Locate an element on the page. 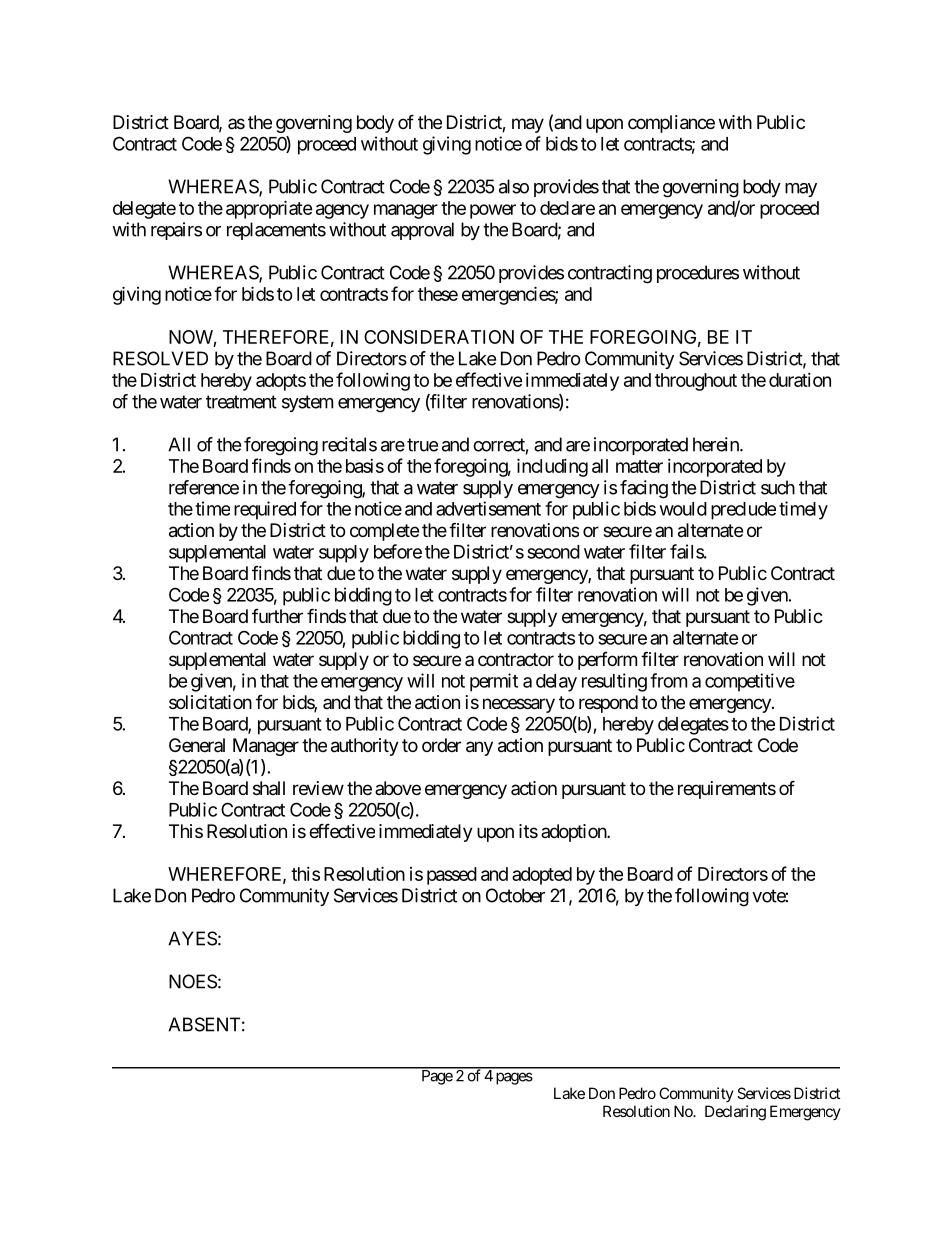 Image resolution: width=952 pixels, height=1233 pixels. NOES is located at coordinates (193, 981).
